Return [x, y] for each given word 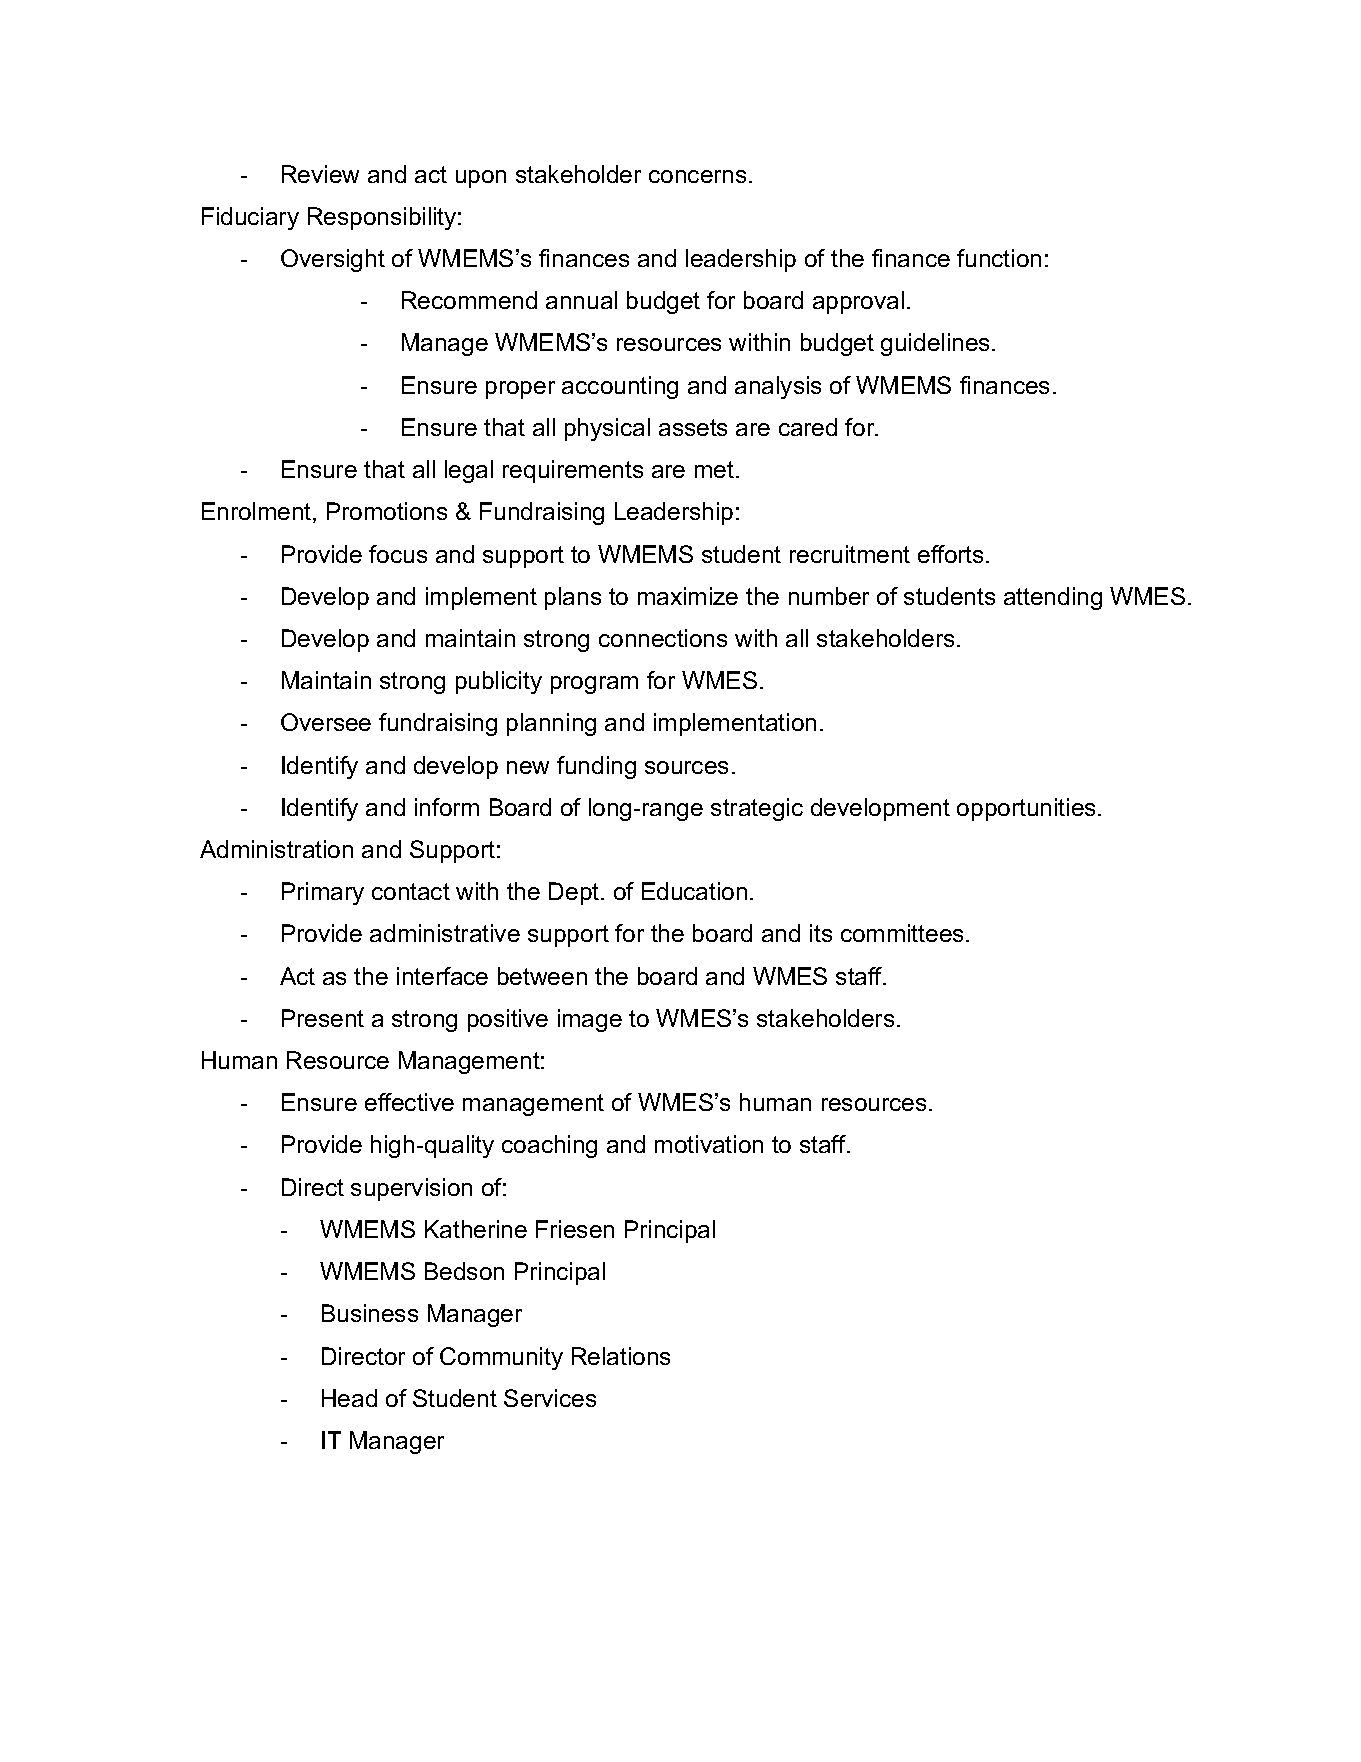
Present [323, 1018]
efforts [950, 554]
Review [320, 174]
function [999, 258]
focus [398, 554]
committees [904, 933]
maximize [688, 596]
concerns [697, 176]
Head [349, 1398]
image [590, 1020]
